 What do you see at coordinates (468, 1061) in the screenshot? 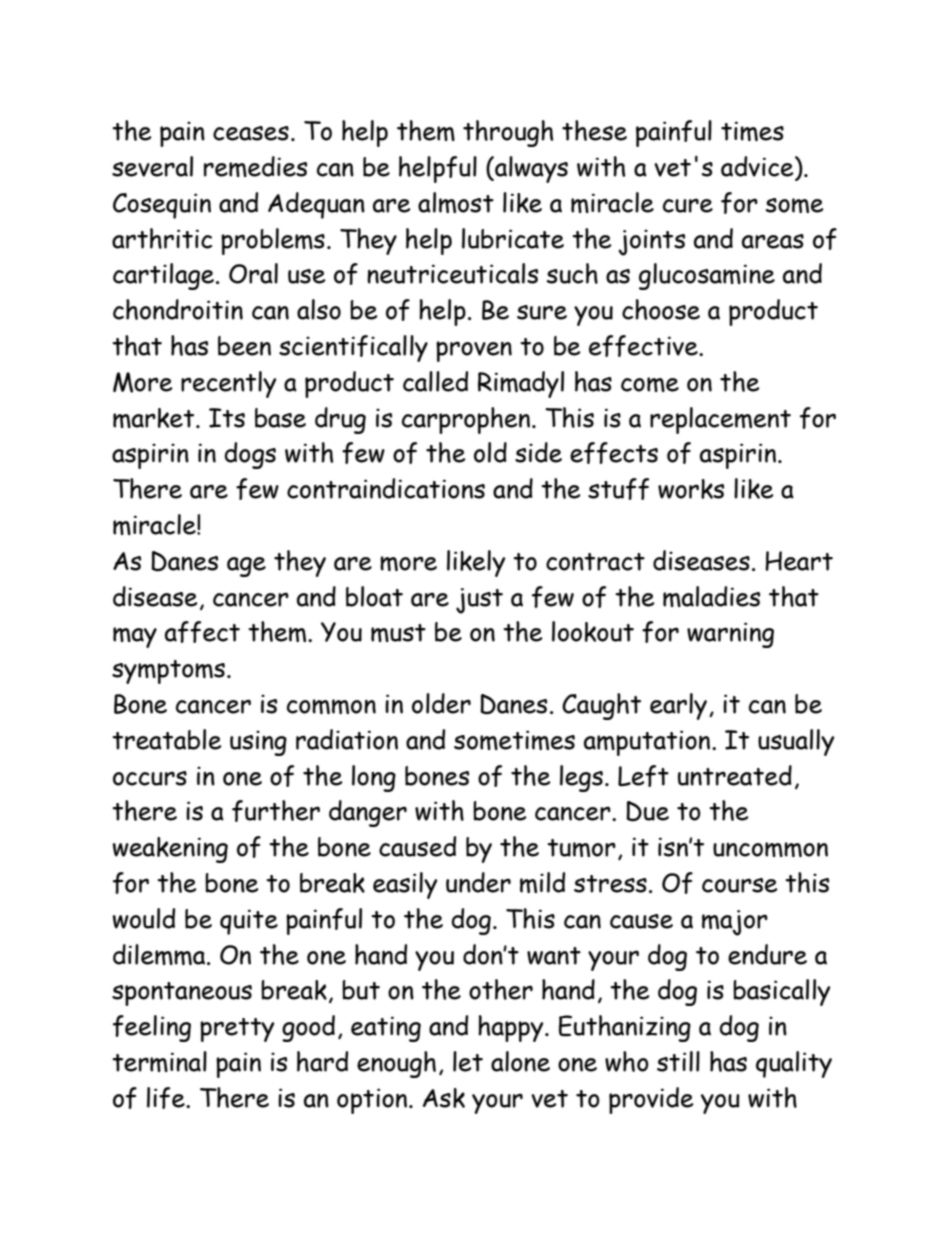
I see `let` at bounding box center [468, 1061].
